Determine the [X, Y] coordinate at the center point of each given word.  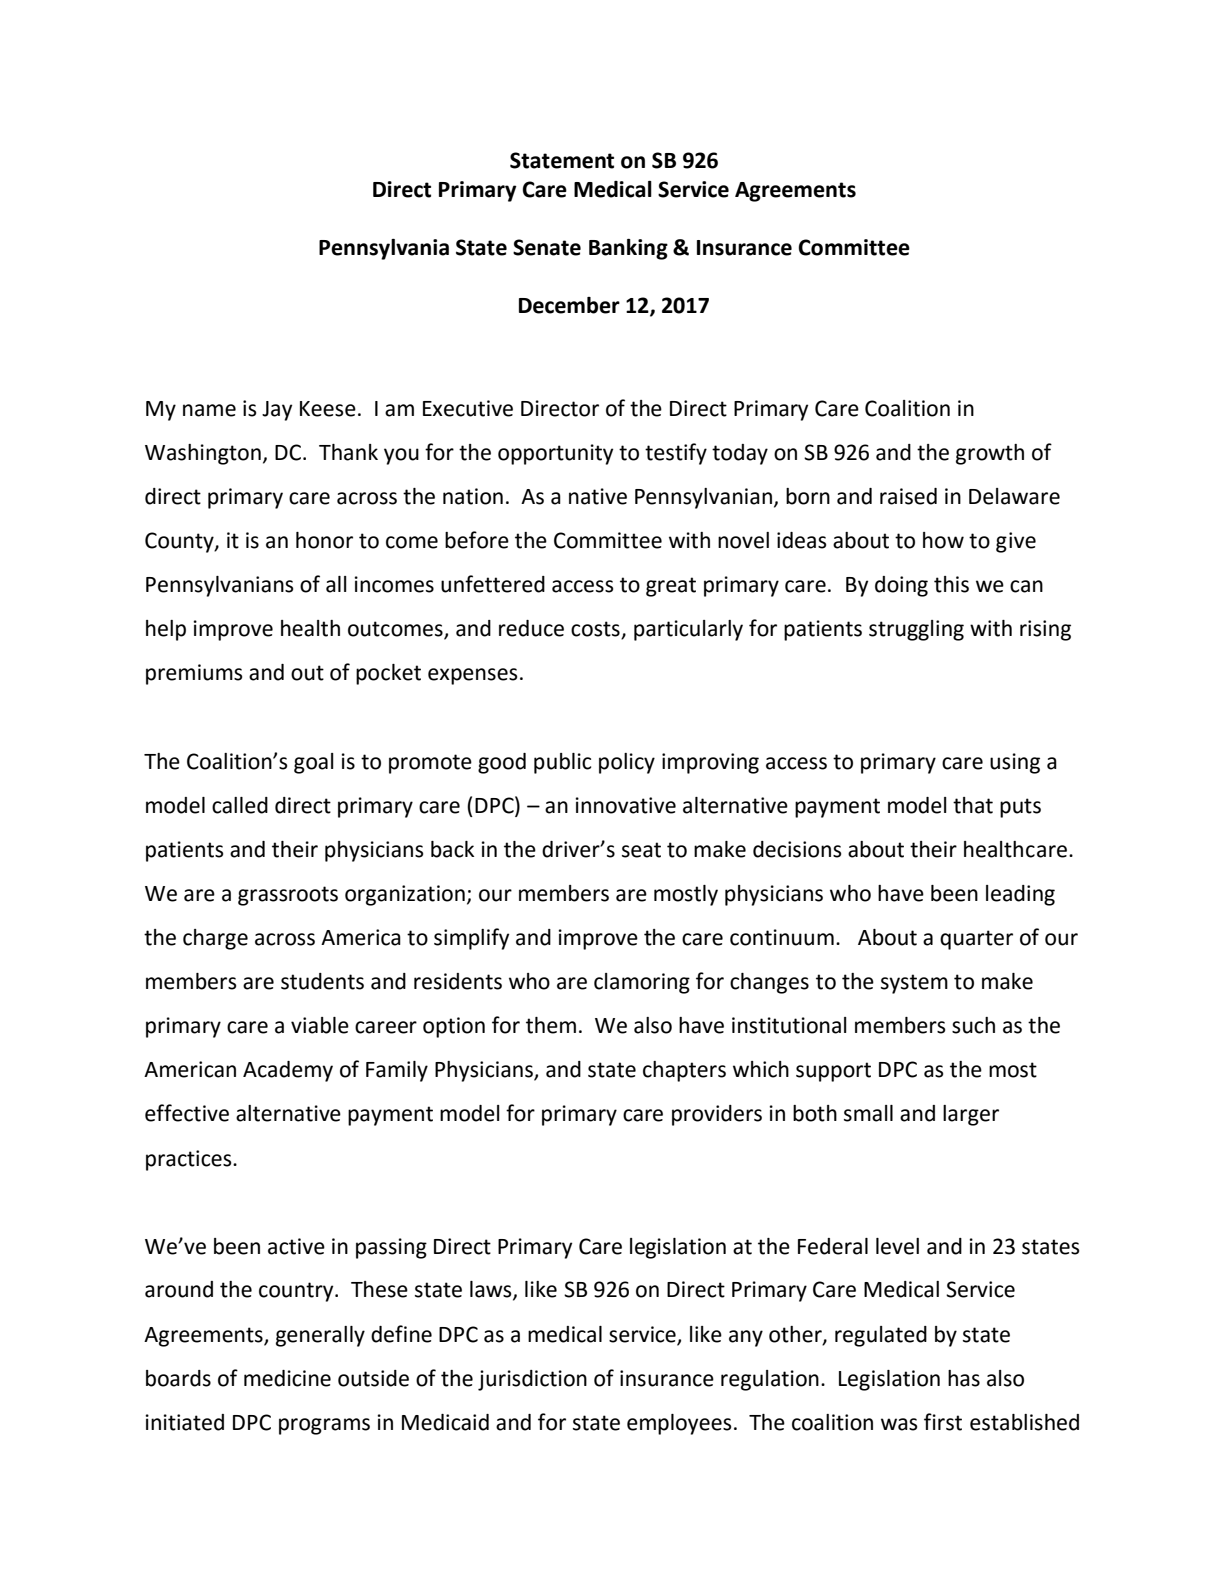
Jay [277, 411]
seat [641, 850]
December [569, 305]
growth [990, 454]
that [973, 805]
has [964, 1378]
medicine [287, 1378]
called [240, 805]
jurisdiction [532, 1380]
